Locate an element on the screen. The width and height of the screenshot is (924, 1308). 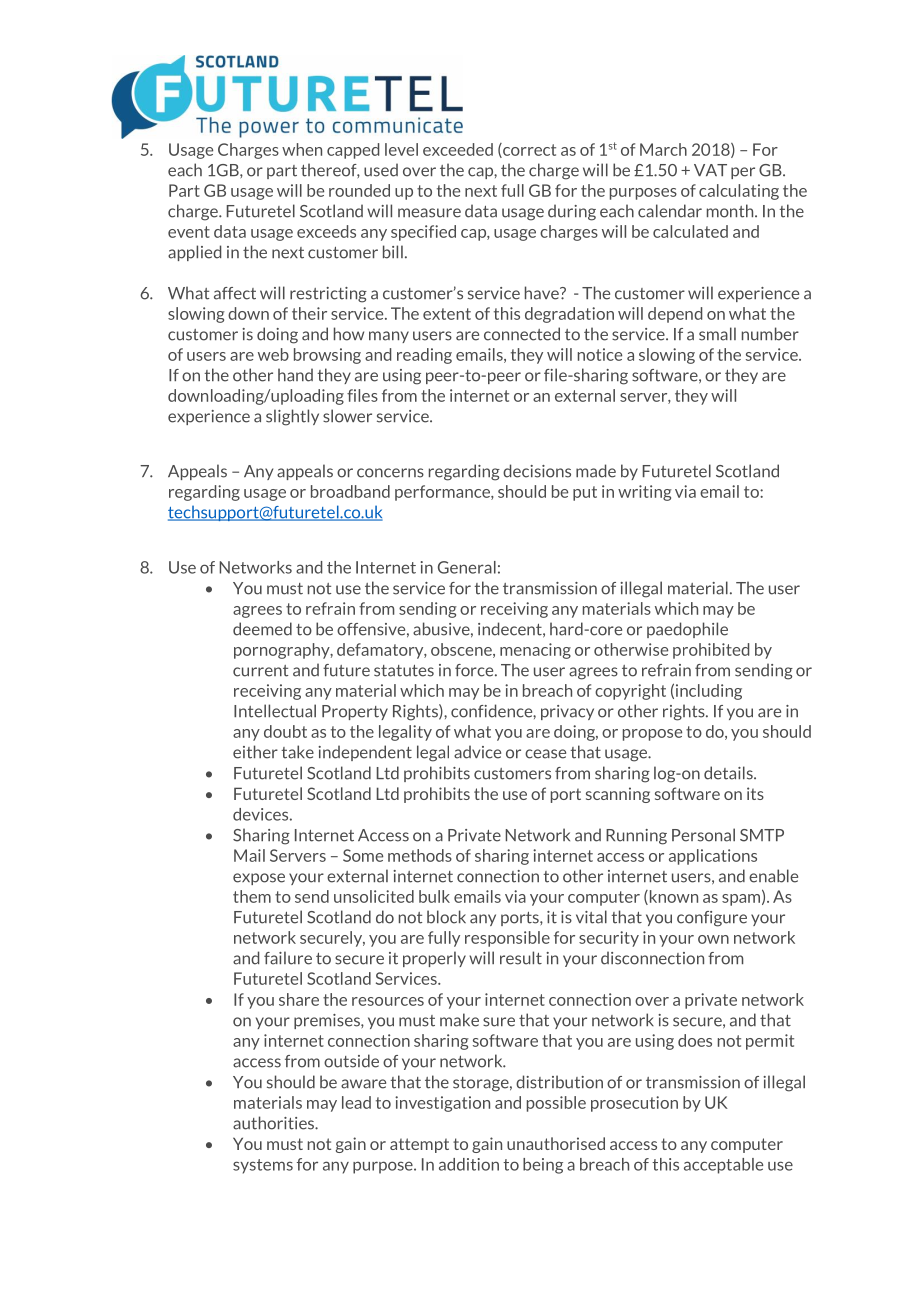
calculating is located at coordinates (739, 192).
